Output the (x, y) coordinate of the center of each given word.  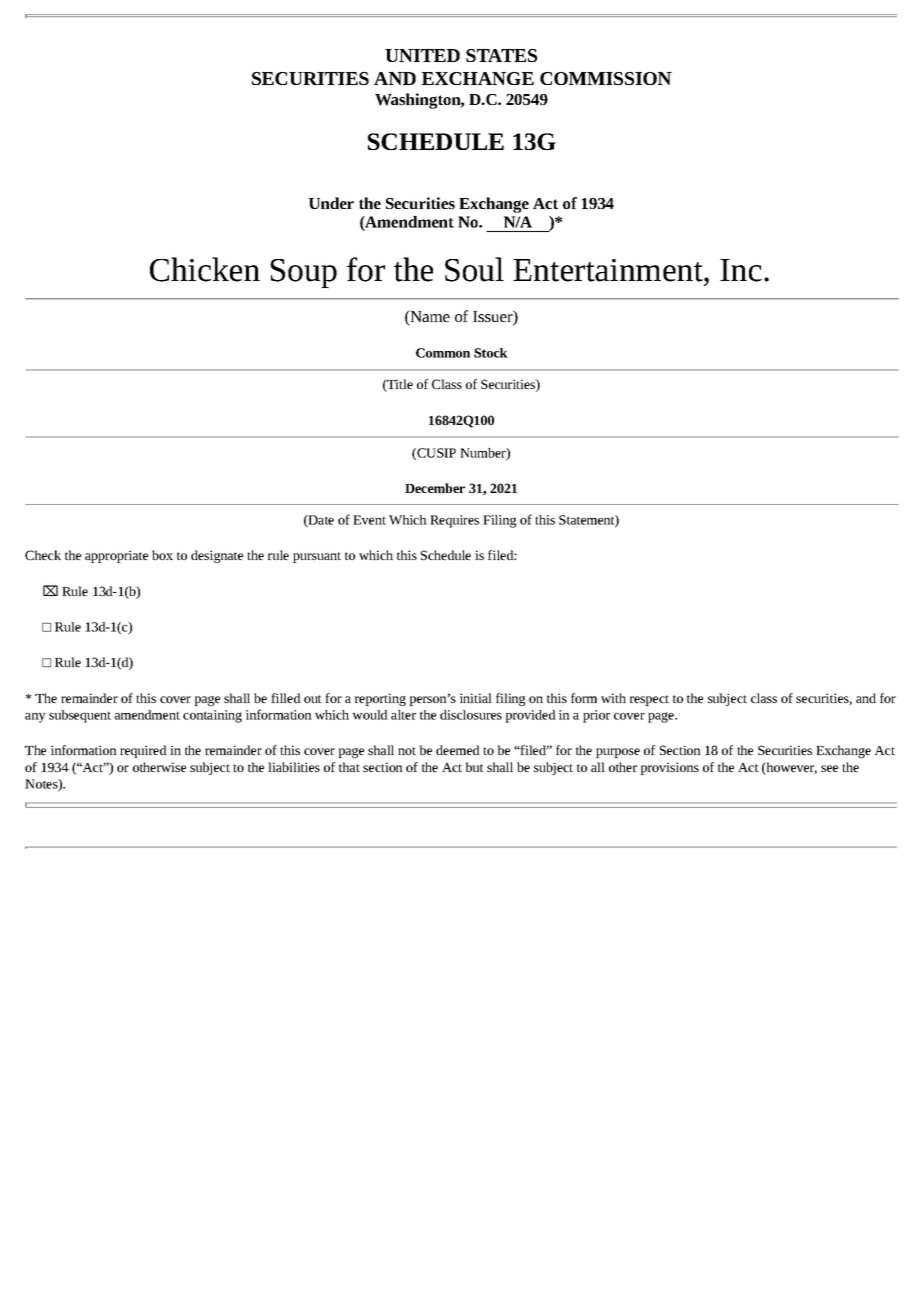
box (162, 555)
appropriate (116, 556)
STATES (501, 55)
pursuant (317, 557)
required (143, 751)
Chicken (205, 269)
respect (649, 700)
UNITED (422, 55)
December (435, 488)
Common (443, 353)
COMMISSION (606, 78)
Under (331, 203)
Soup (303, 273)
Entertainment (609, 270)
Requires (454, 521)
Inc (741, 270)
